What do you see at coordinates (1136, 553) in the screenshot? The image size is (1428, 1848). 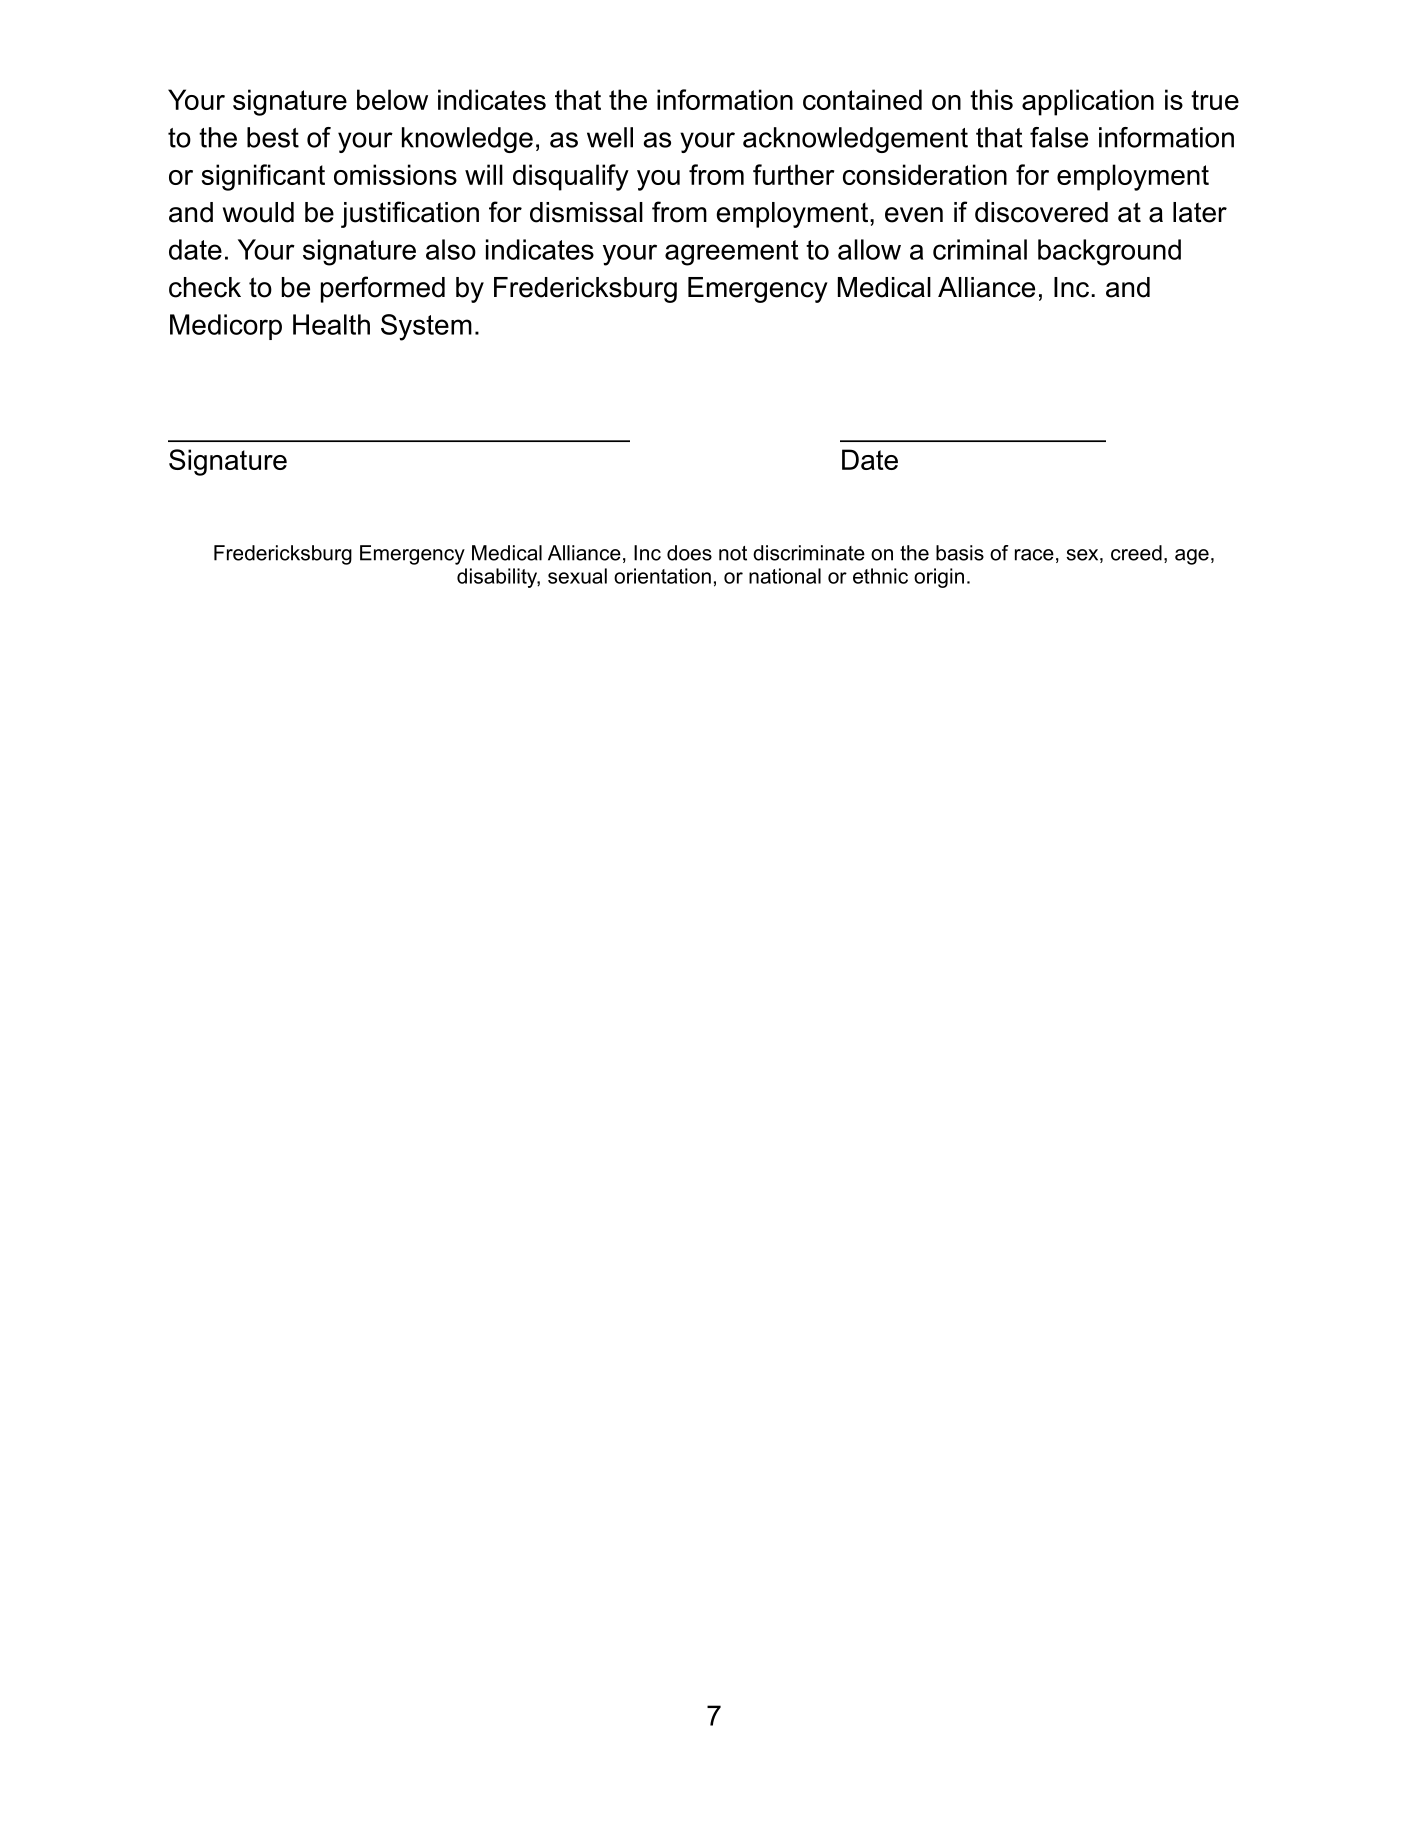 I see `creed` at bounding box center [1136, 553].
